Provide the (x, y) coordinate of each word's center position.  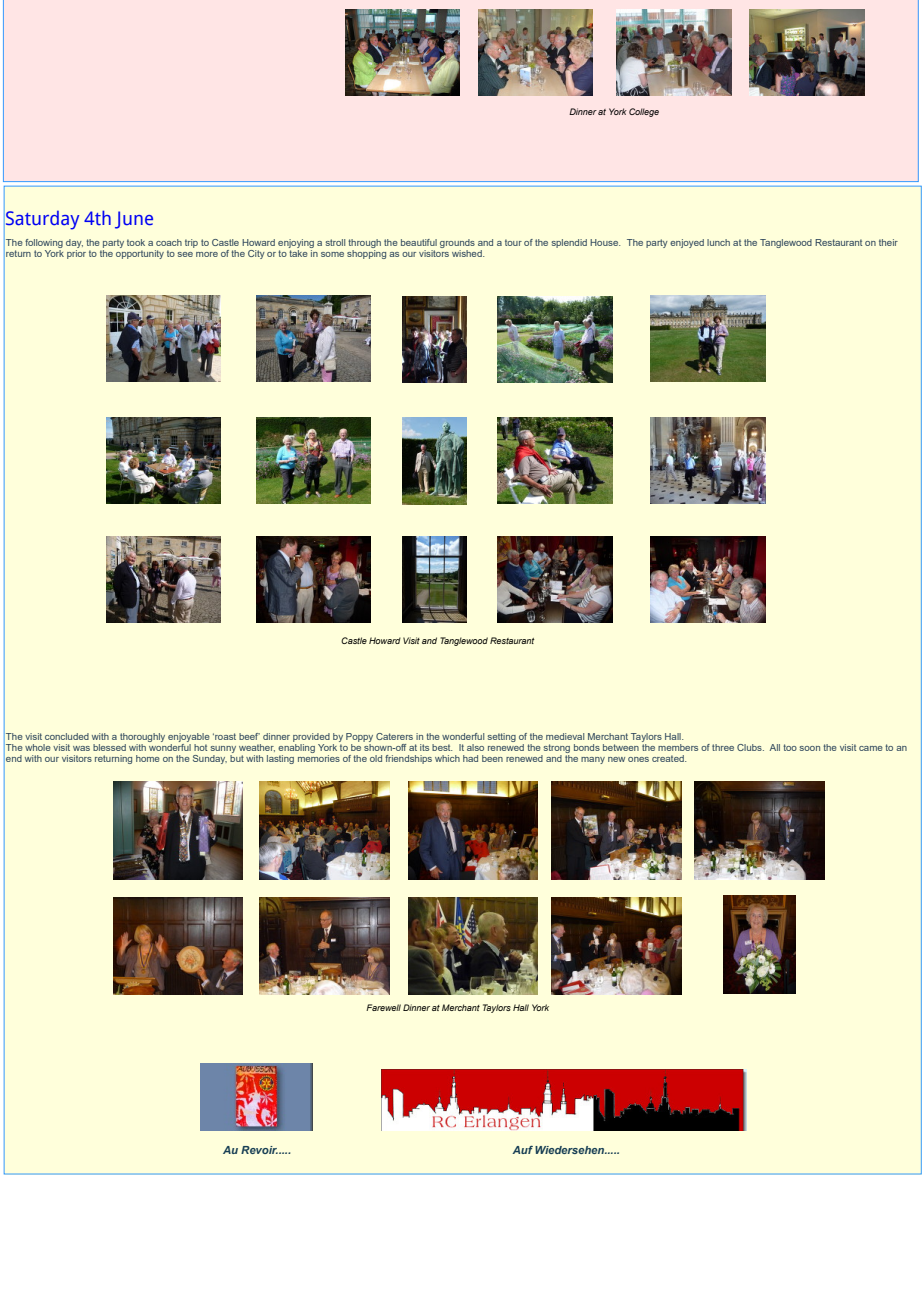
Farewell (383, 1007)
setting (502, 737)
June (134, 220)
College (644, 112)
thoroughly (142, 737)
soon (810, 748)
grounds (457, 243)
